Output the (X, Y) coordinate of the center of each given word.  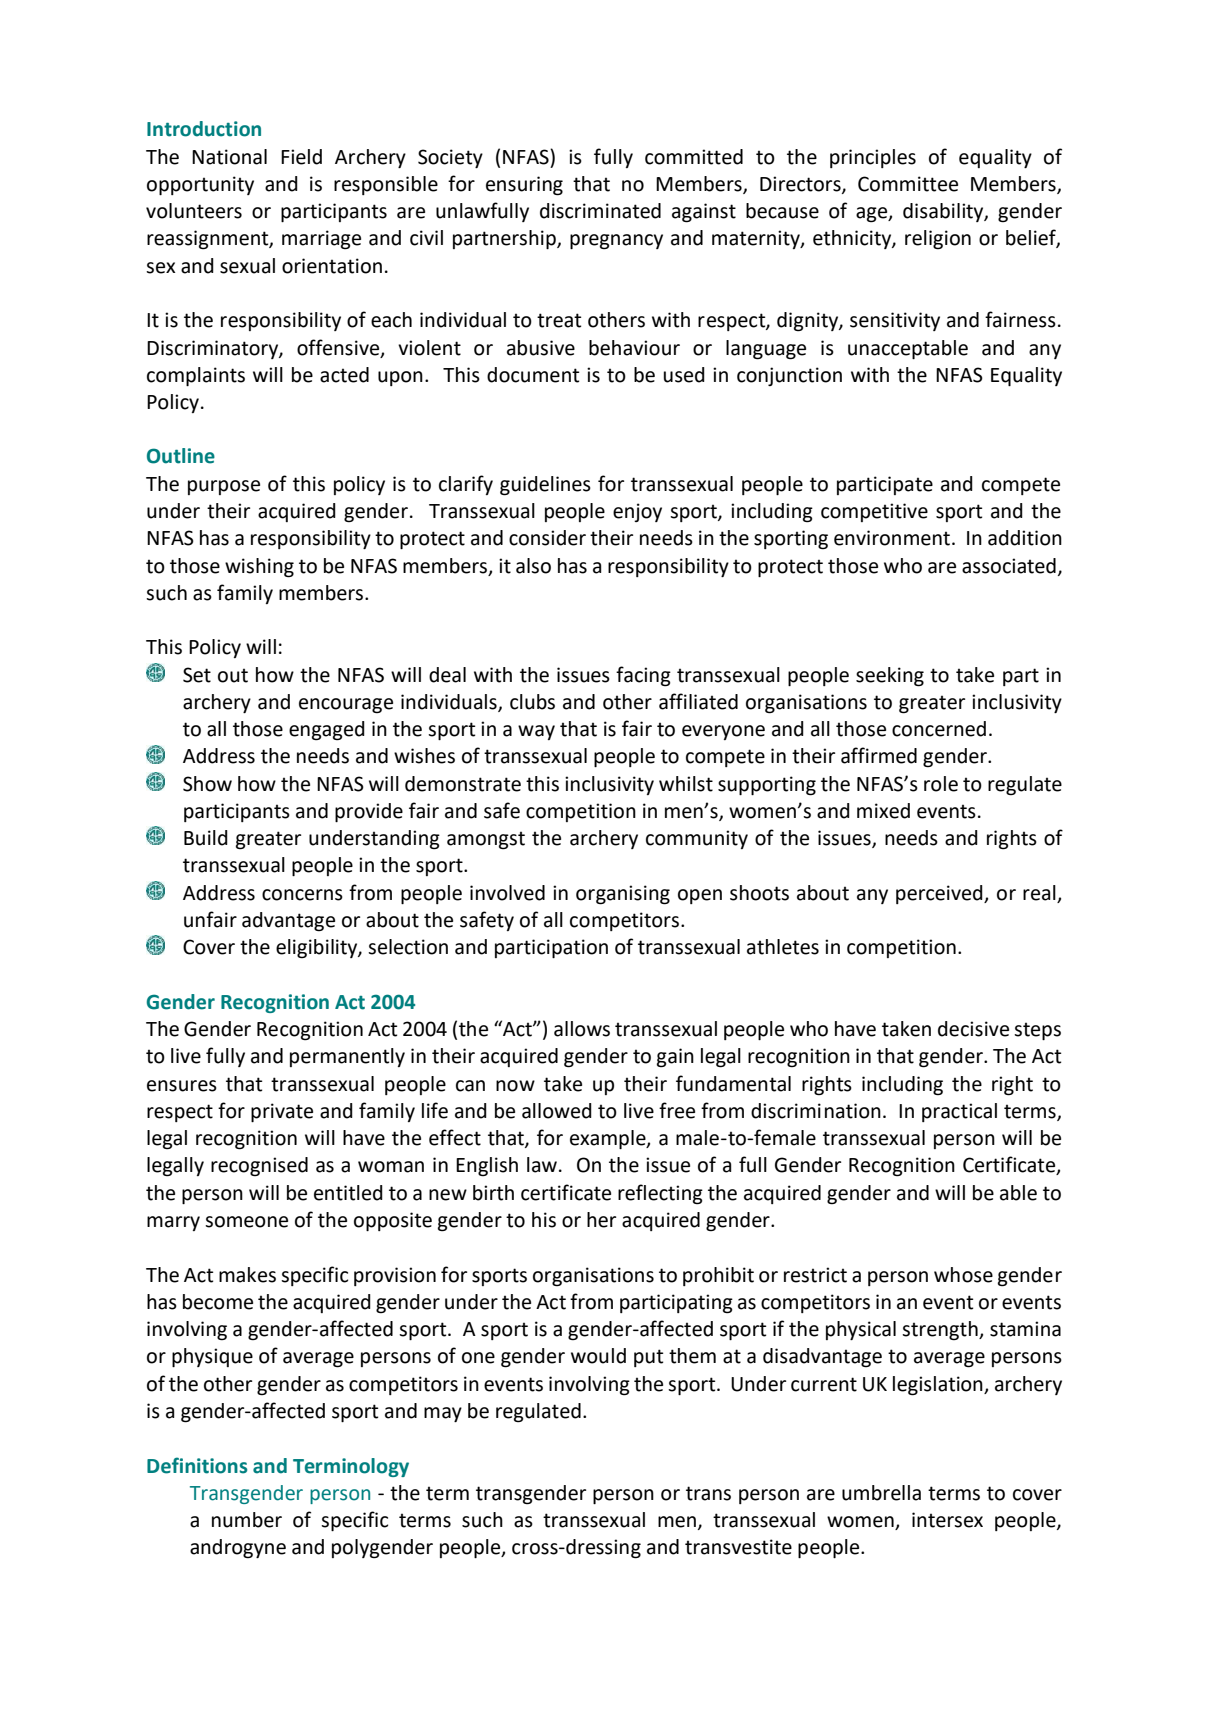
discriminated (600, 211)
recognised (259, 1167)
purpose (224, 487)
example (609, 1139)
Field (301, 157)
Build (206, 838)
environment (893, 538)
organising (623, 895)
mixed (883, 811)
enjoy (637, 512)
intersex (947, 1520)
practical (959, 1112)
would (598, 1356)
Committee (908, 184)
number (247, 1520)
